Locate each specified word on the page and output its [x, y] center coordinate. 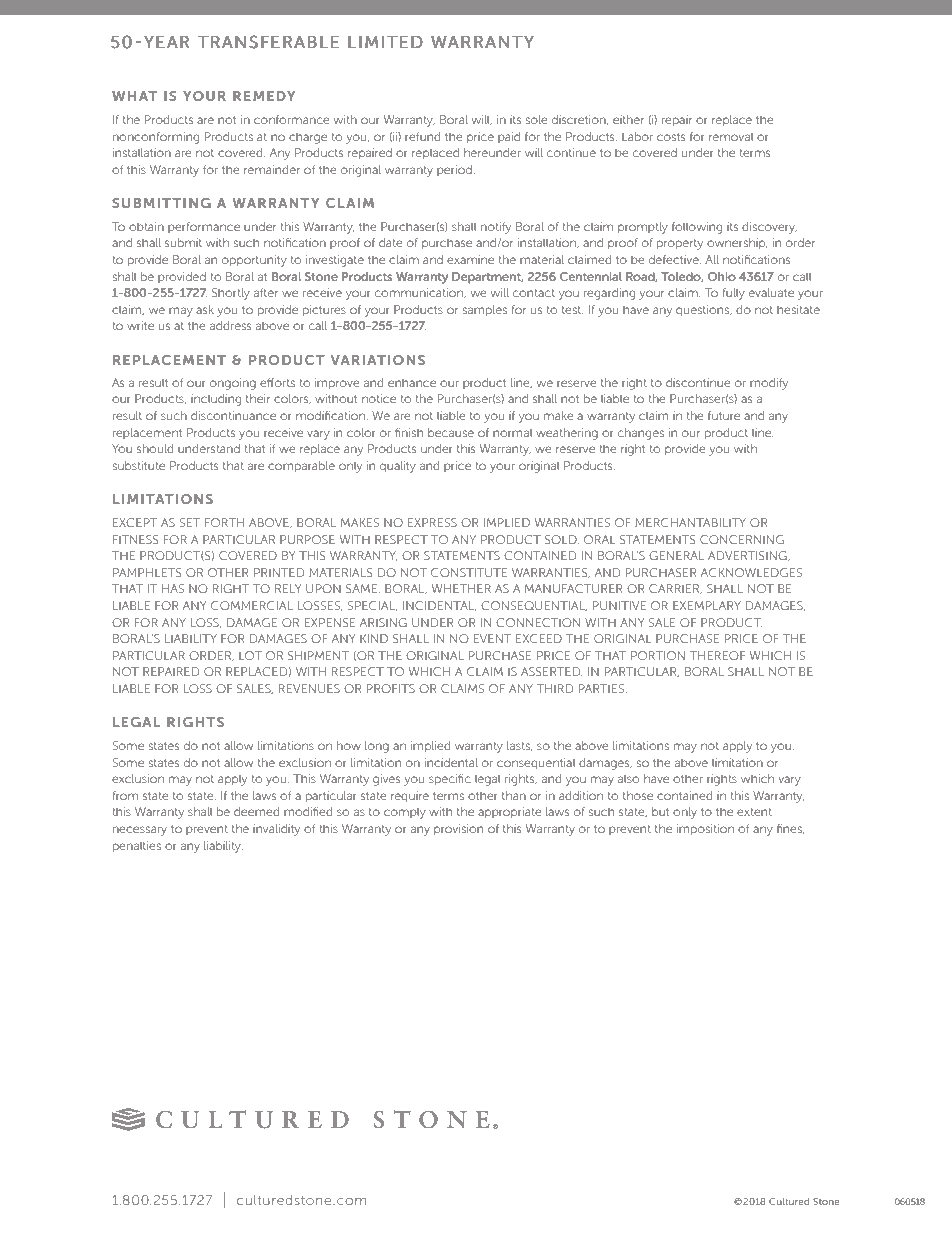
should [155, 448]
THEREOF [717, 655]
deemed [257, 811]
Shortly [231, 294]
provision [458, 830]
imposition [705, 830]
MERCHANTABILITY [690, 522]
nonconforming [156, 138]
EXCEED [539, 638]
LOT [250, 655]
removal [731, 136]
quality [398, 467]
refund [423, 136]
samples [484, 311]
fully [734, 294]
